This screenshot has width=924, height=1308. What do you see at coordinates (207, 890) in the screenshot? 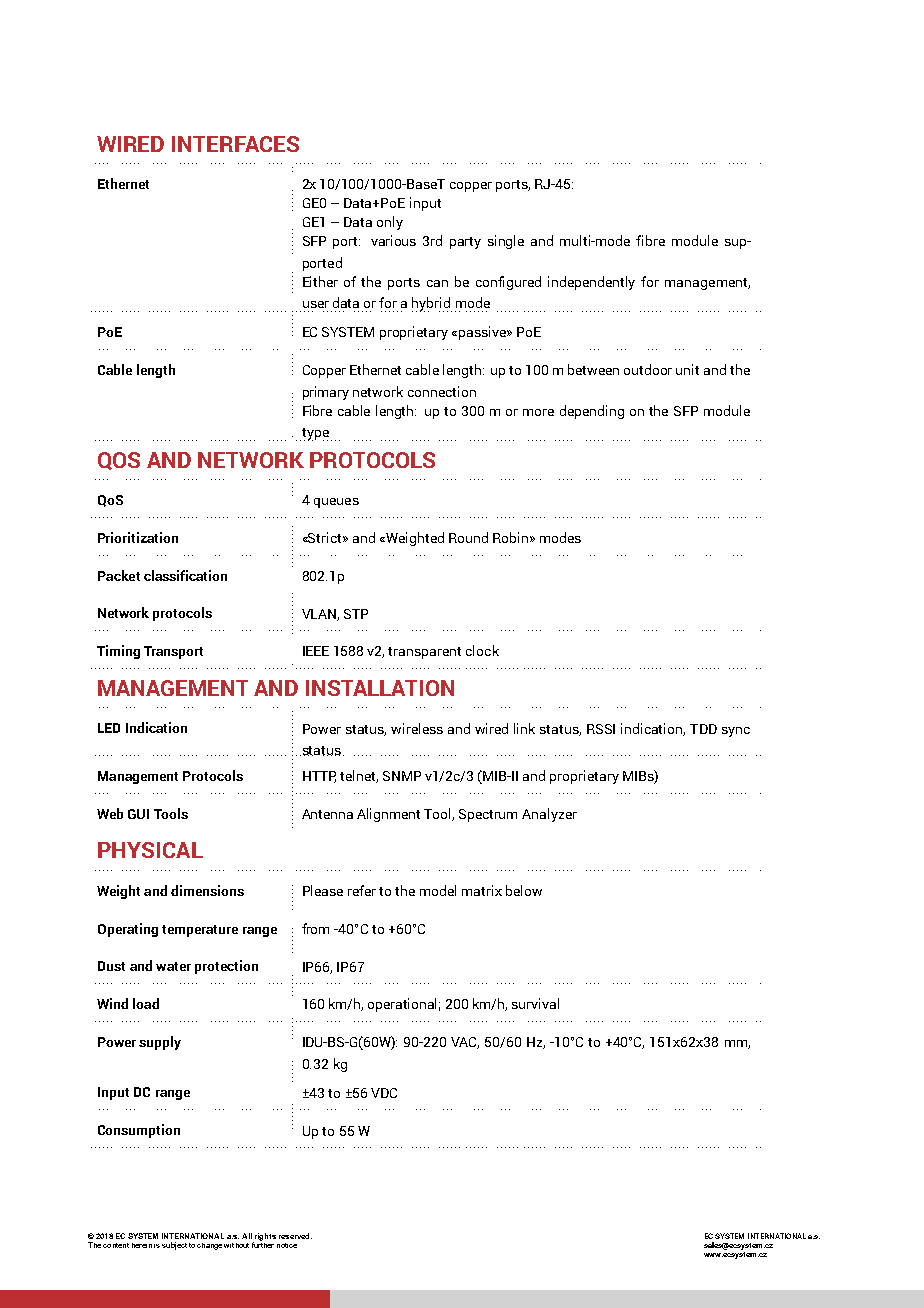
I see `dimensions` at bounding box center [207, 890].
